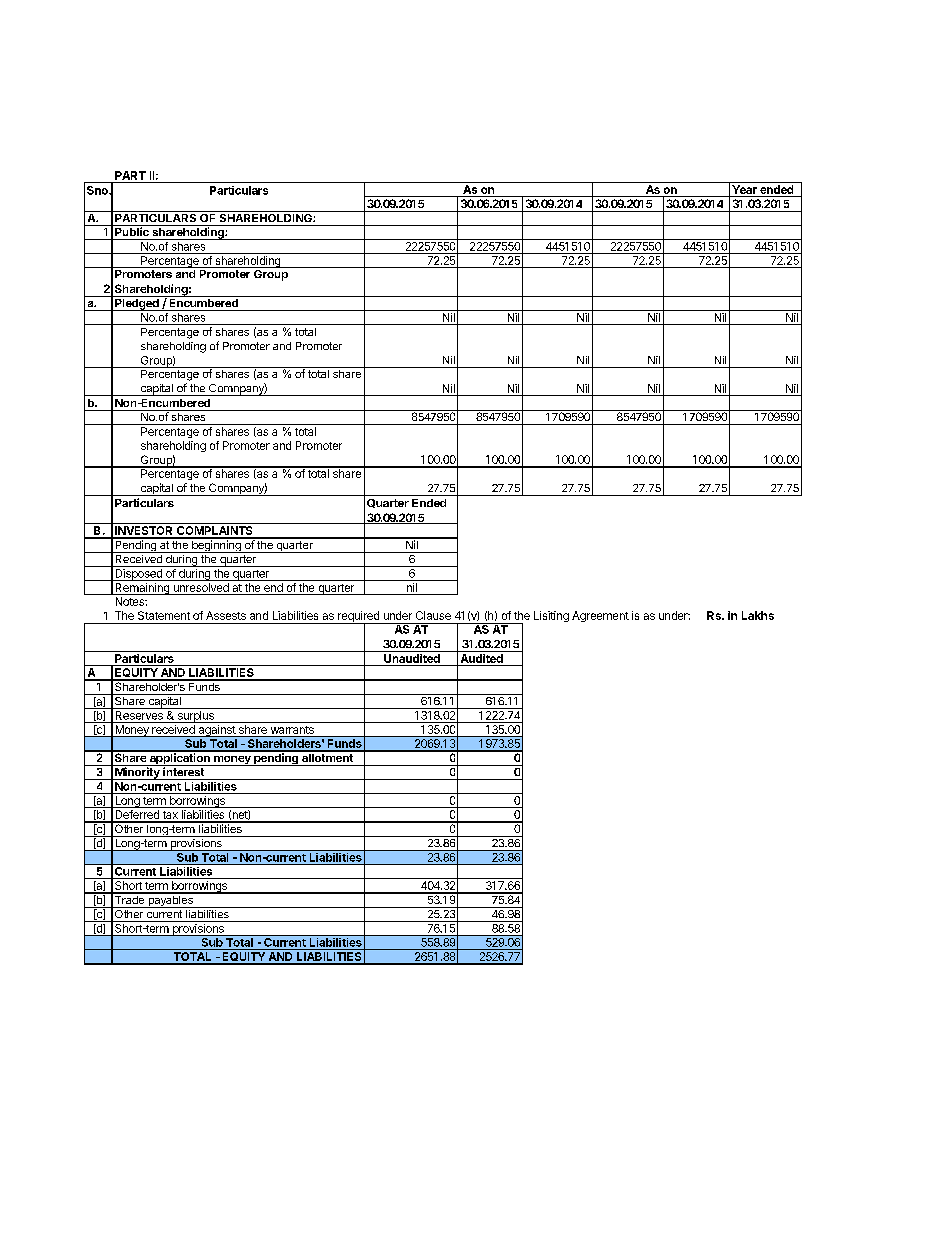 The image size is (952, 1233). What do you see at coordinates (758, 615) in the screenshot?
I see `Lakhs` at bounding box center [758, 615].
